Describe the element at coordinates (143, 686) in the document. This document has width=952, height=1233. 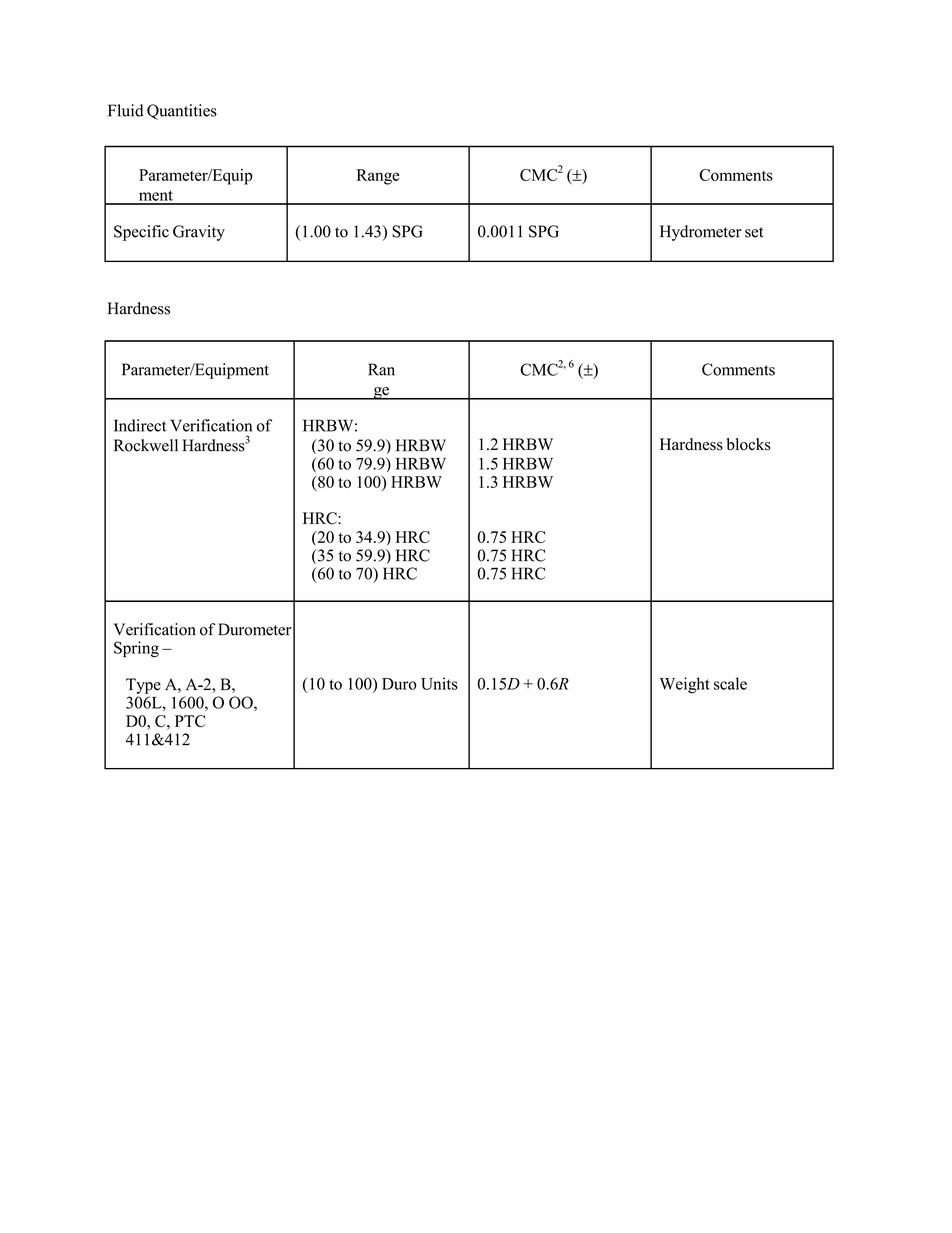
I see `Type` at that location.
